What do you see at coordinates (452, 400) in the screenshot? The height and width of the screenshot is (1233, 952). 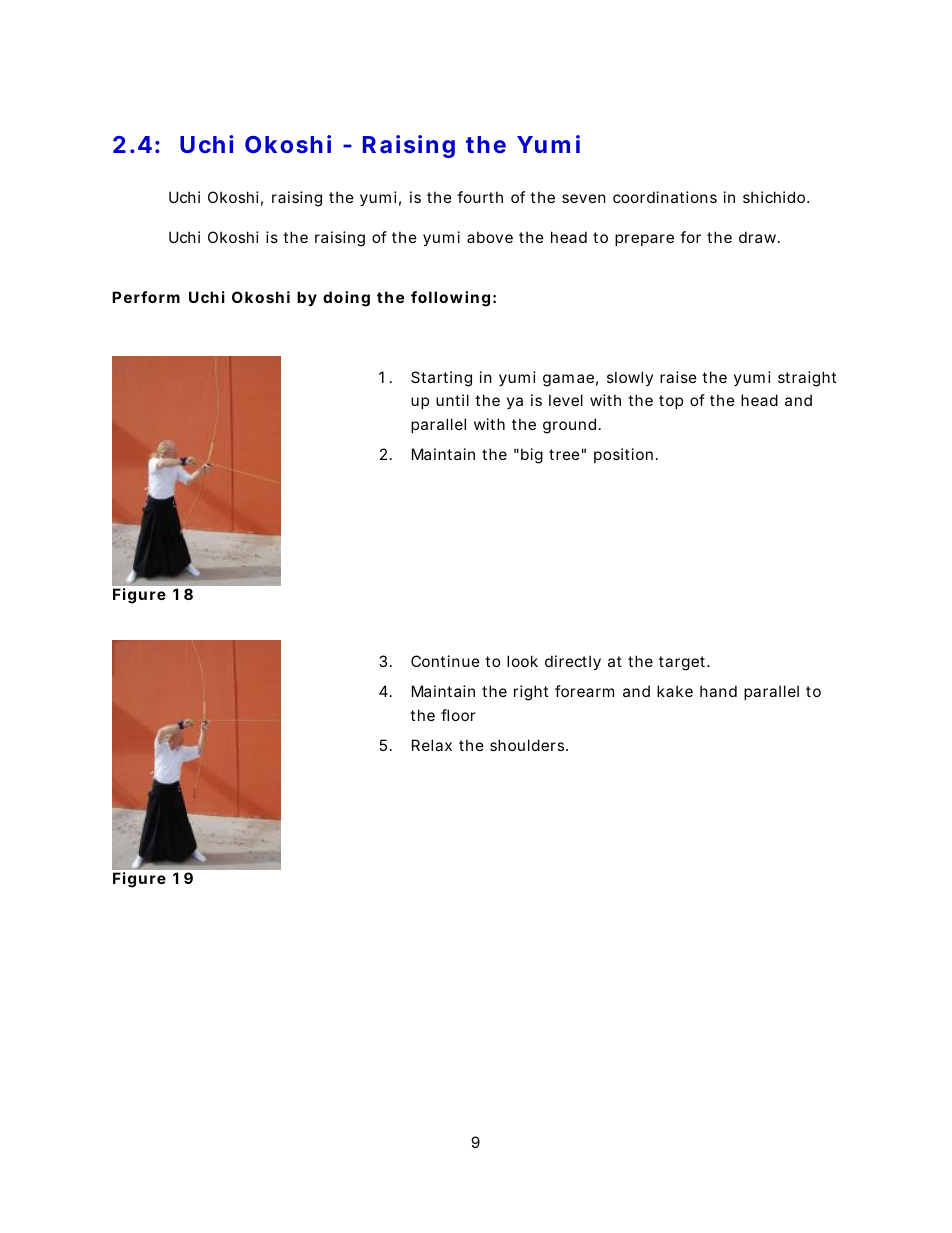 I see `until` at bounding box center [452, 400].
